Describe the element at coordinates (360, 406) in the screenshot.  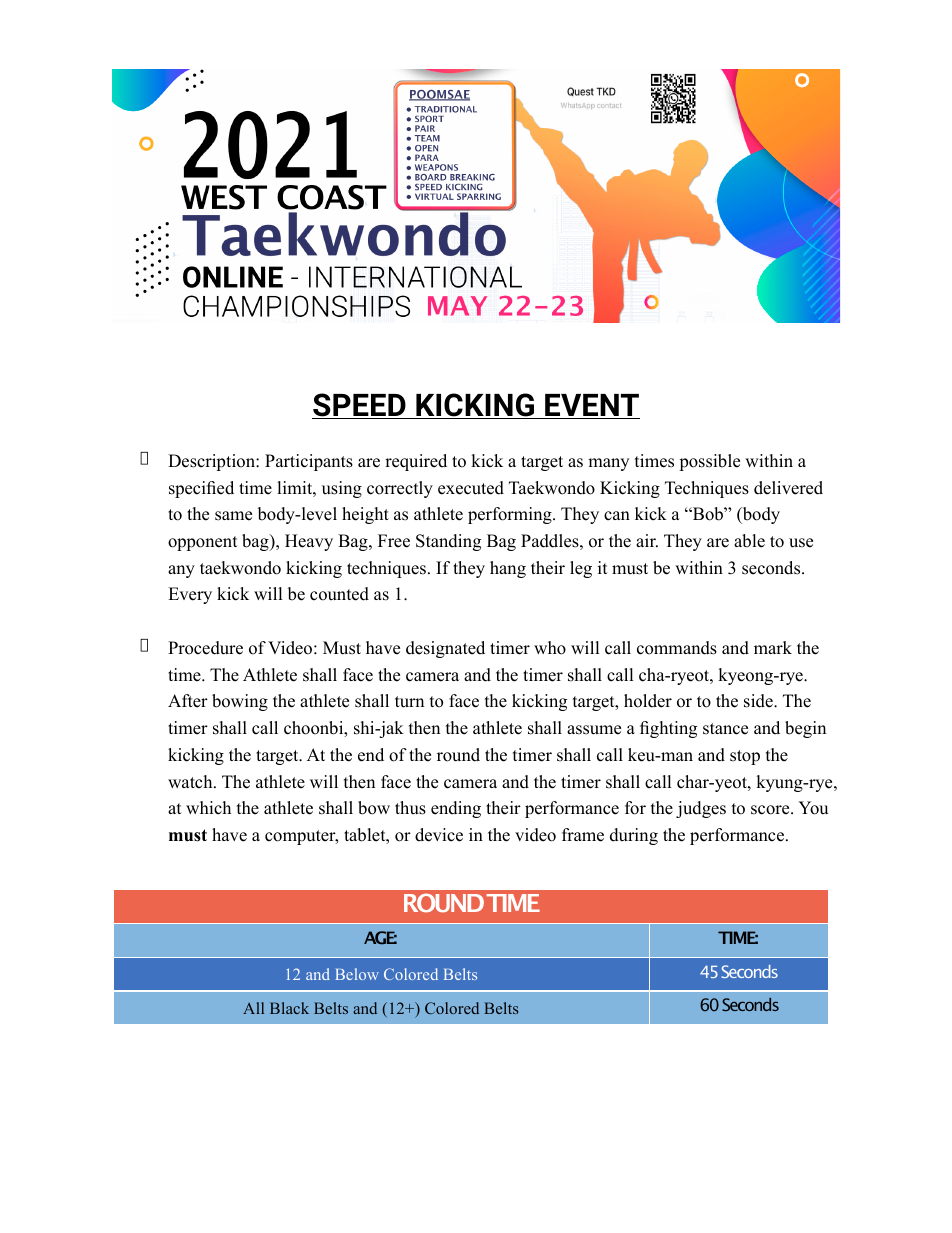
I see `SPEED` at that location.
